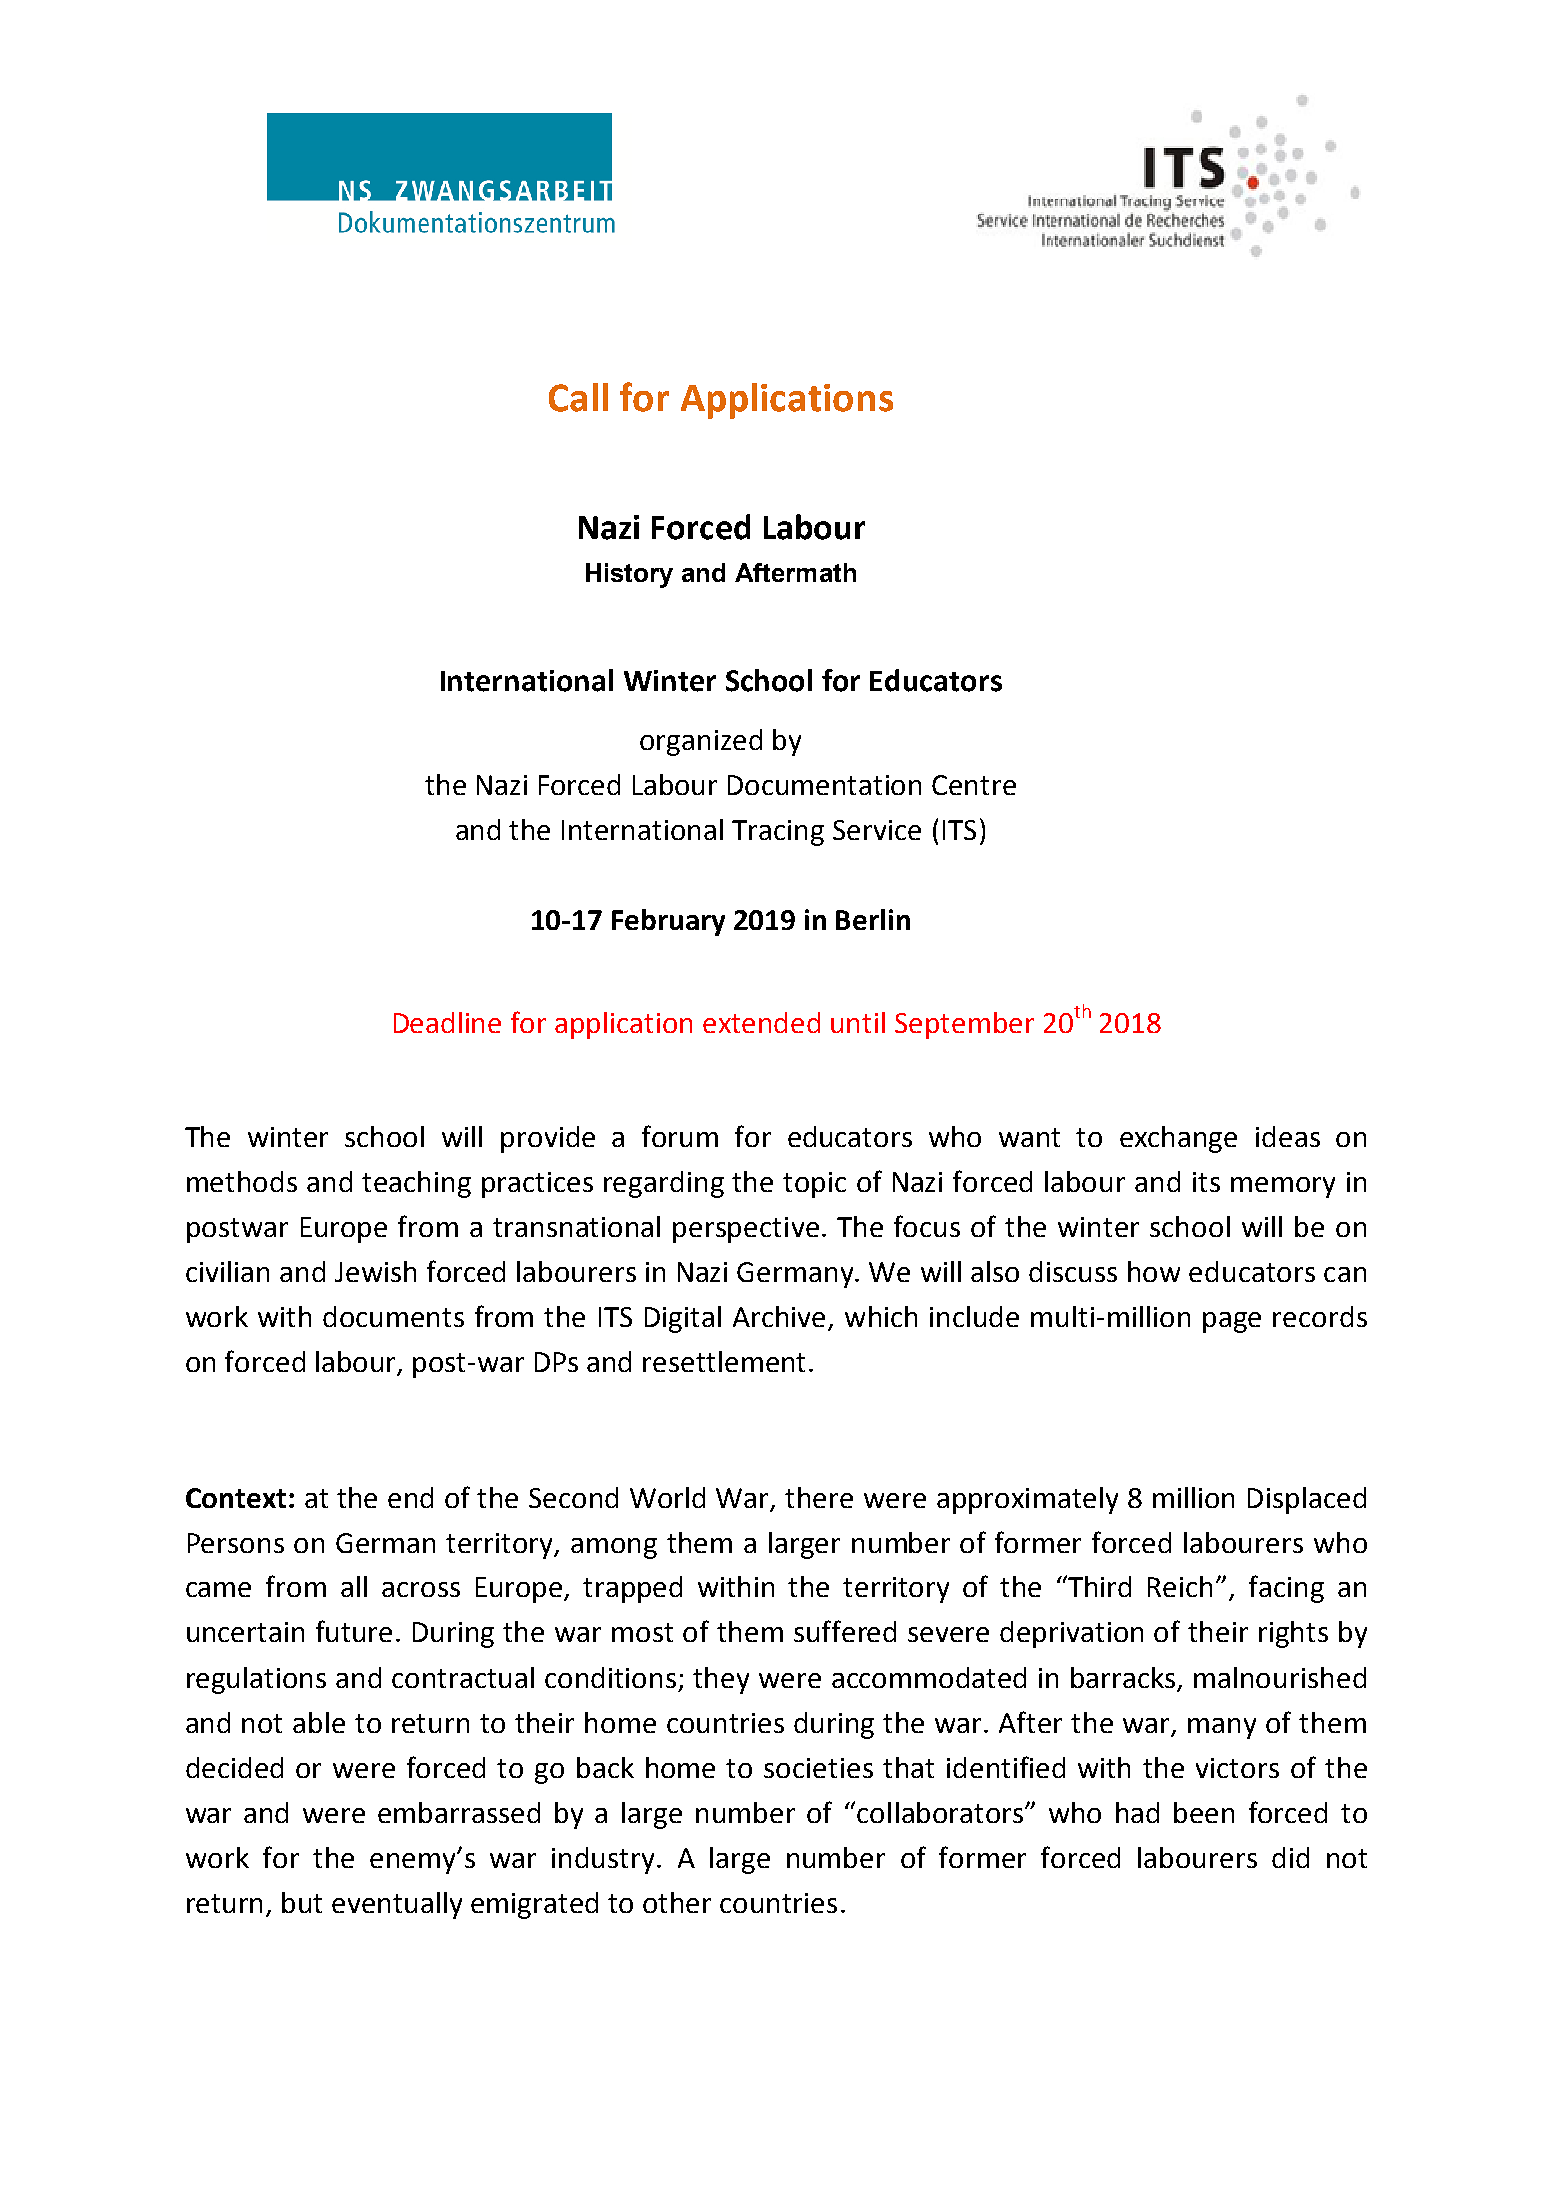  Describe the element at coordinates (974, 785) in the page. I see `Centre` at that location.
